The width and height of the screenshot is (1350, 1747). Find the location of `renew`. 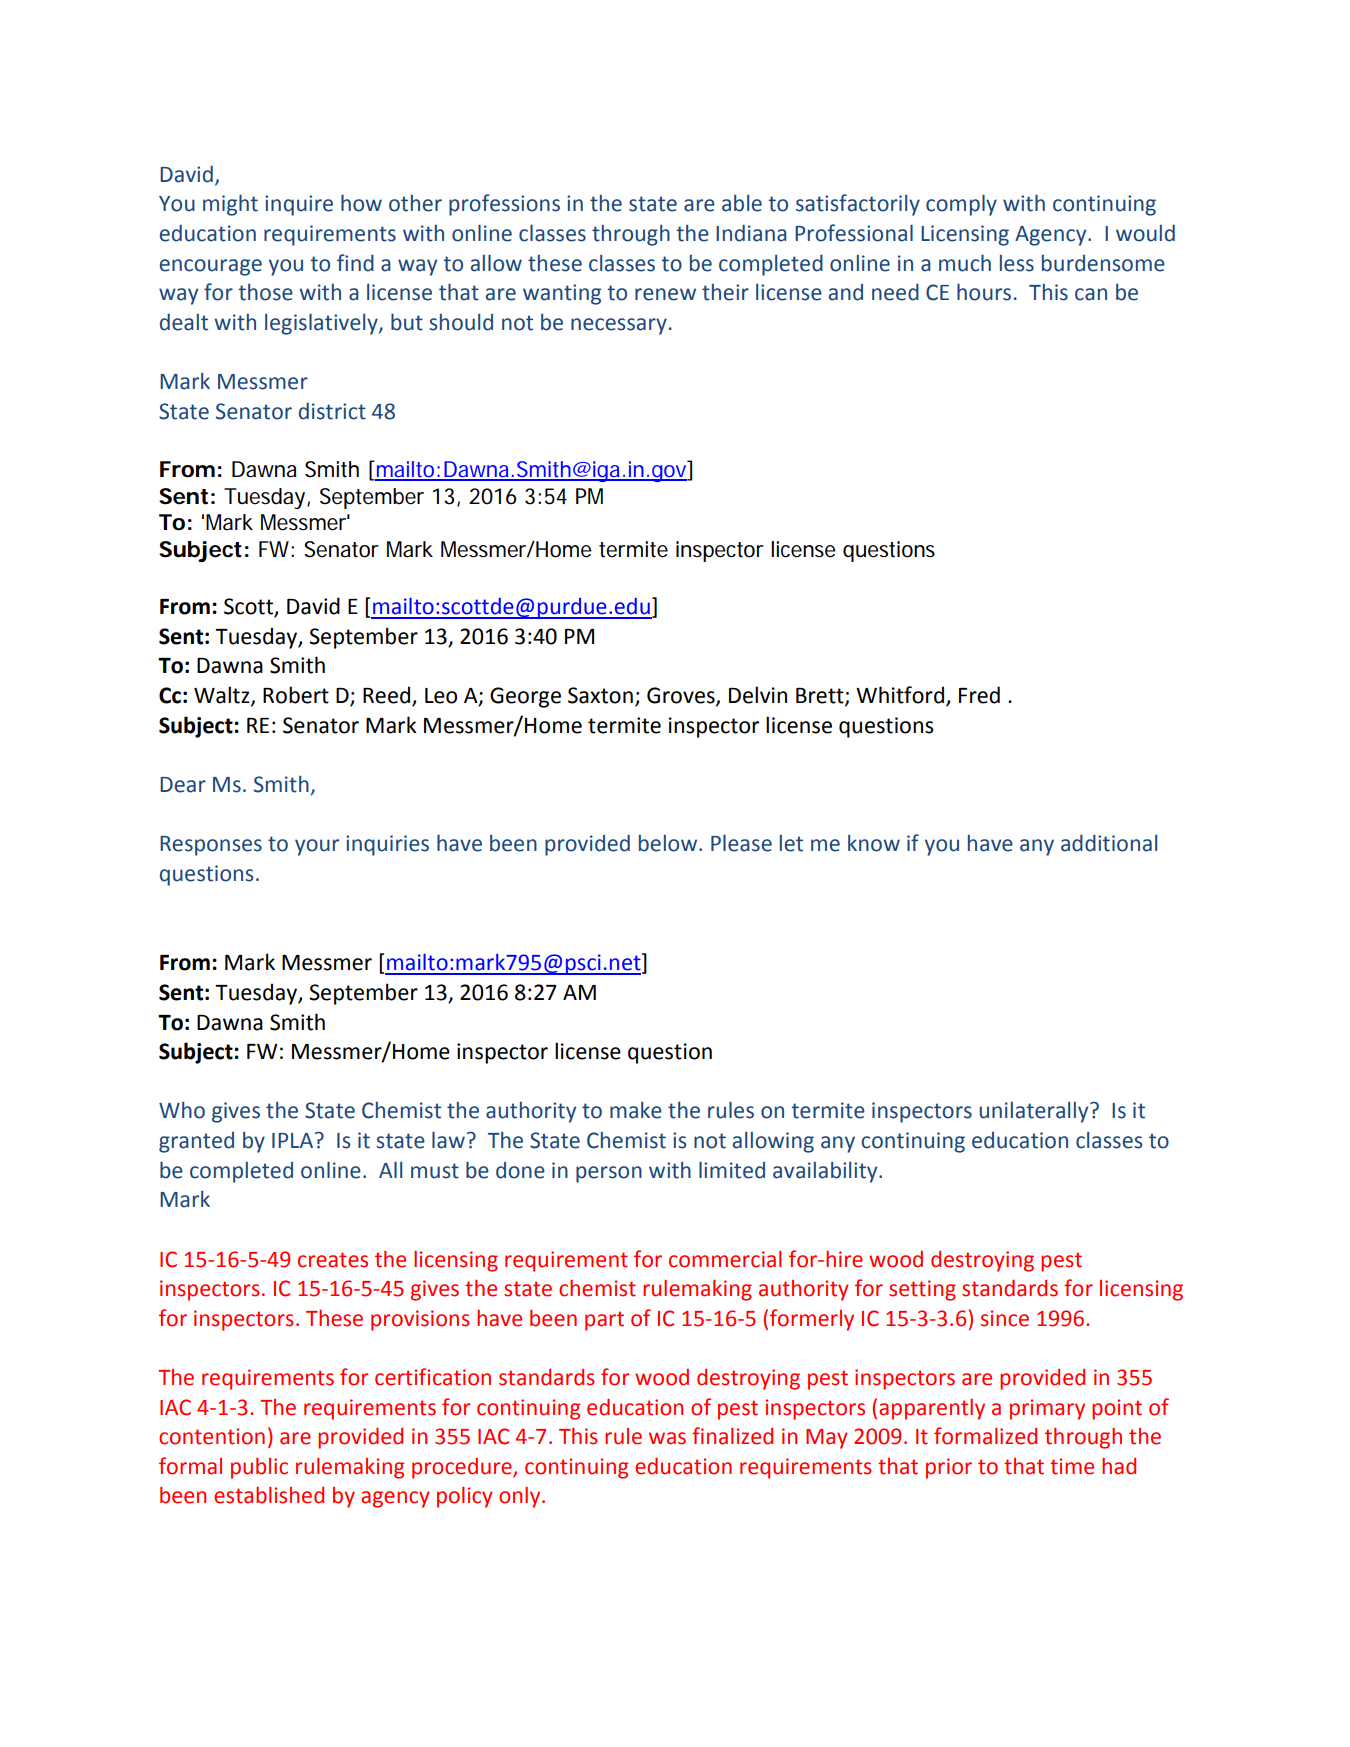

renew is located at coordinates (665, 294).
